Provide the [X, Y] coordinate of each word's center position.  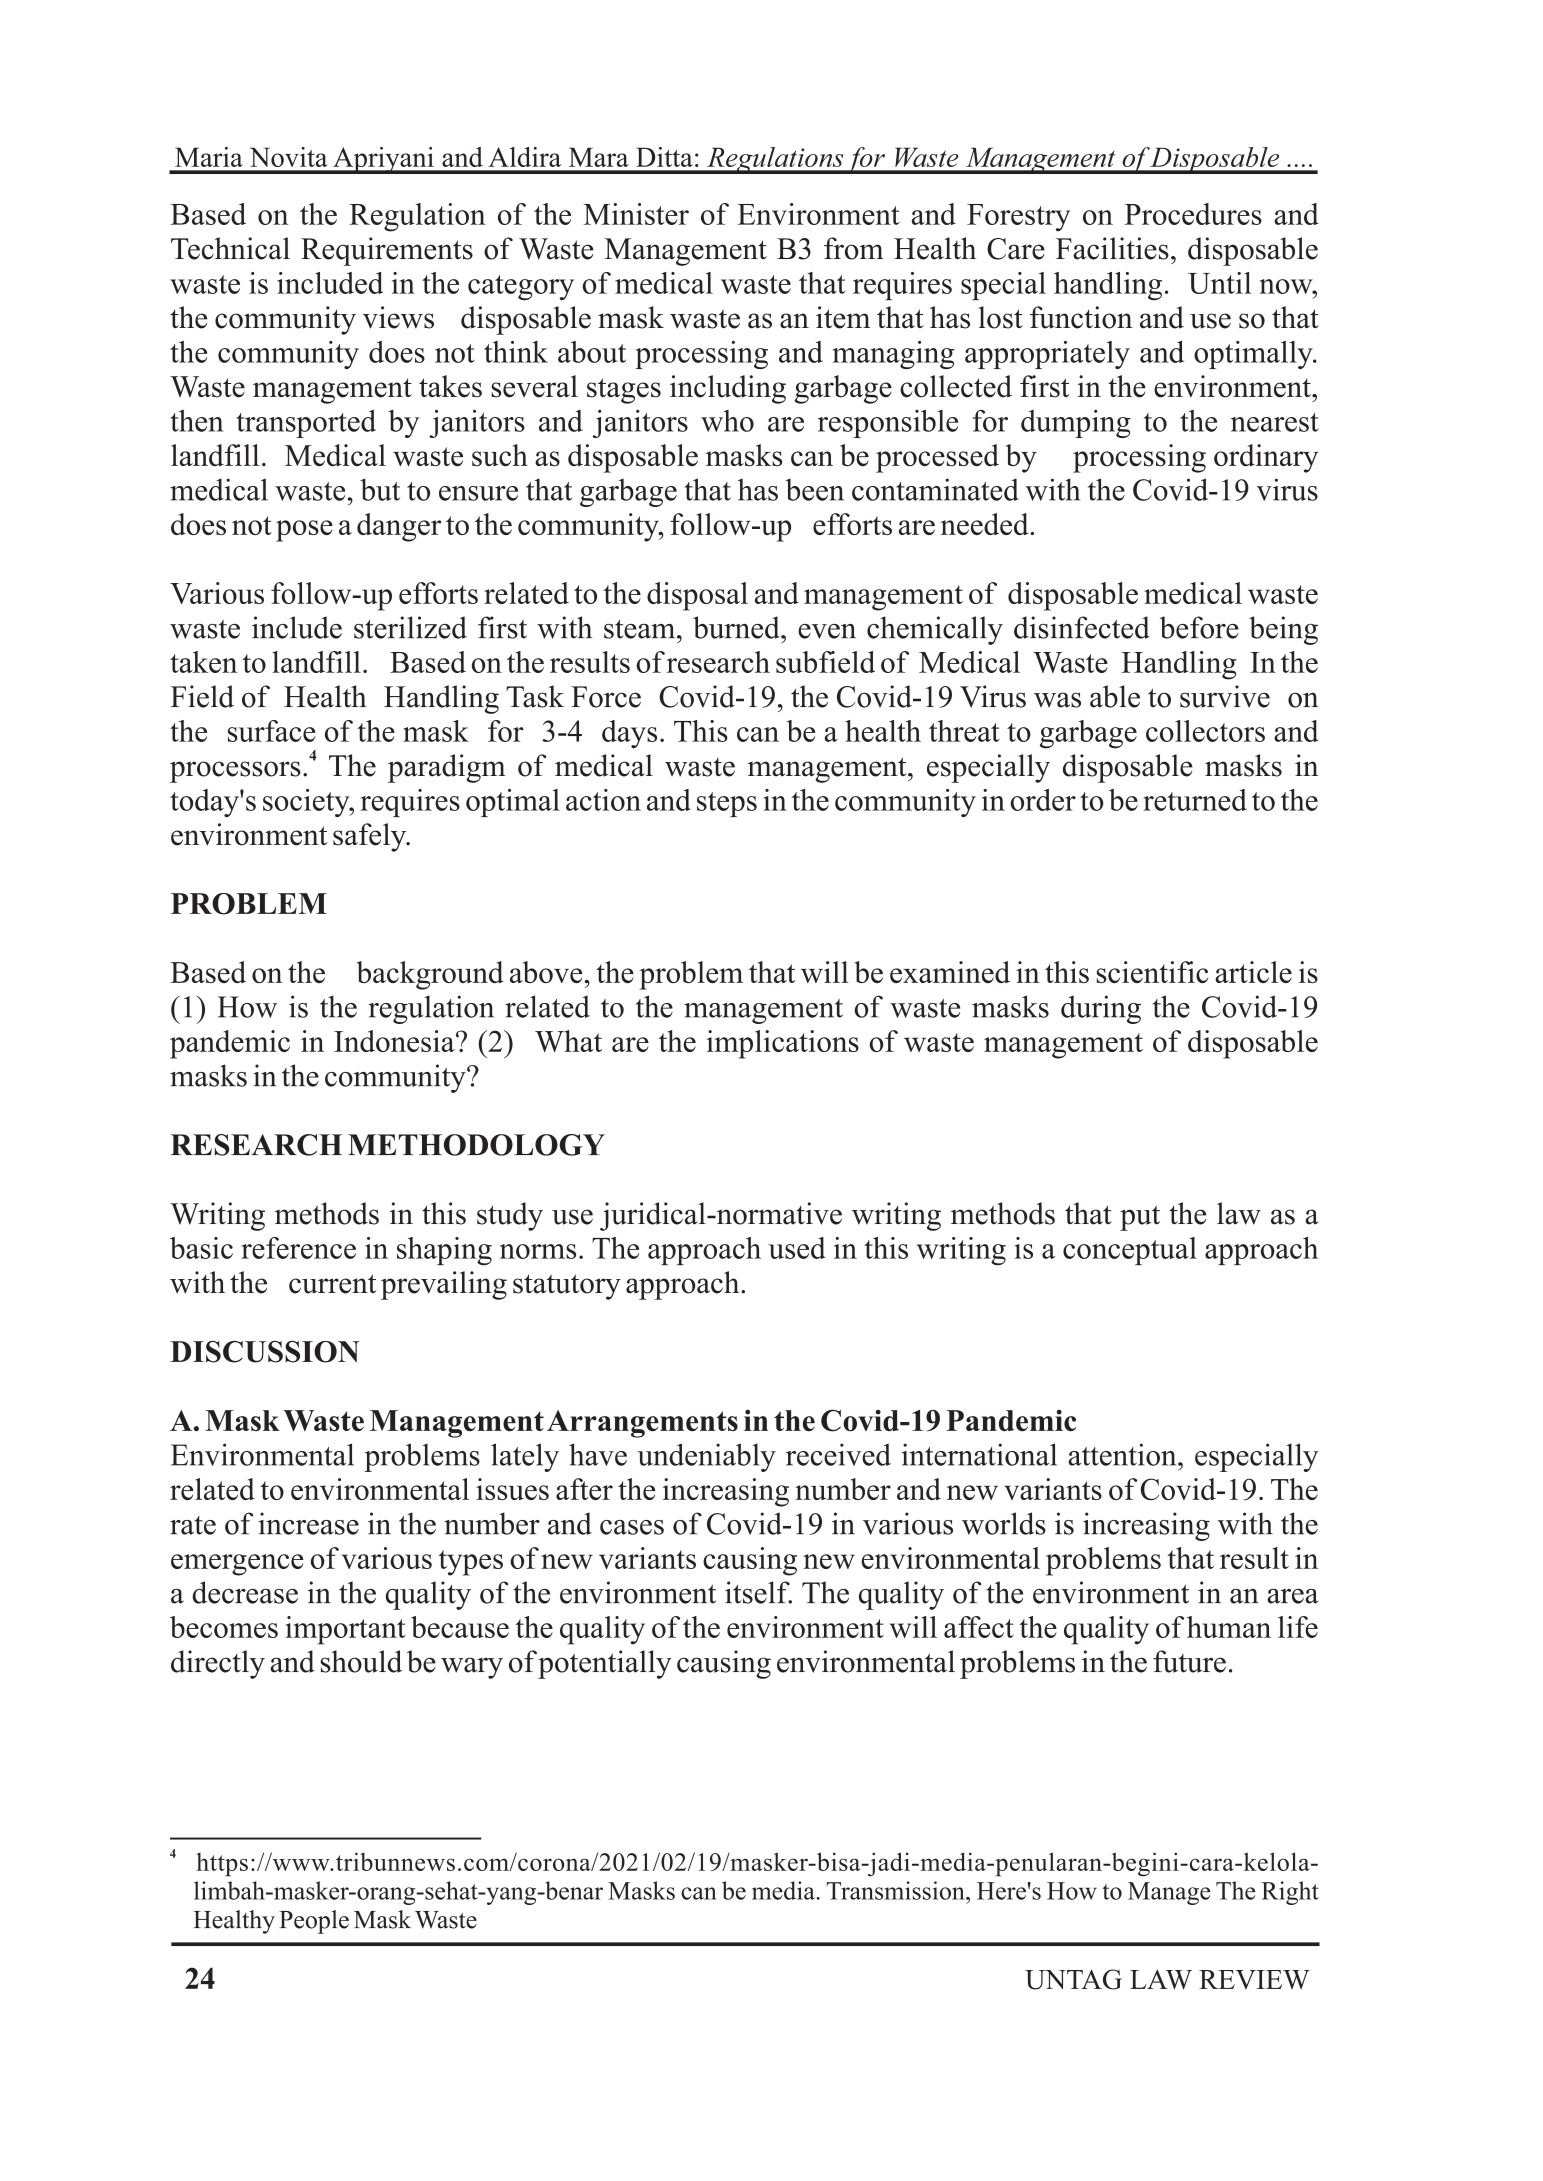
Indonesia [395, 1041]
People [314, 1922]
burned [737, 627]
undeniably [706, 1457]
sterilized [410, 627]
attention [1123, 1454]
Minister [636, 214]
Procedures [1193, 214]
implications [783, 1044]
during [1101, 1009]
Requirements [387, 251]
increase [308, 1523]
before [1199, 627]
